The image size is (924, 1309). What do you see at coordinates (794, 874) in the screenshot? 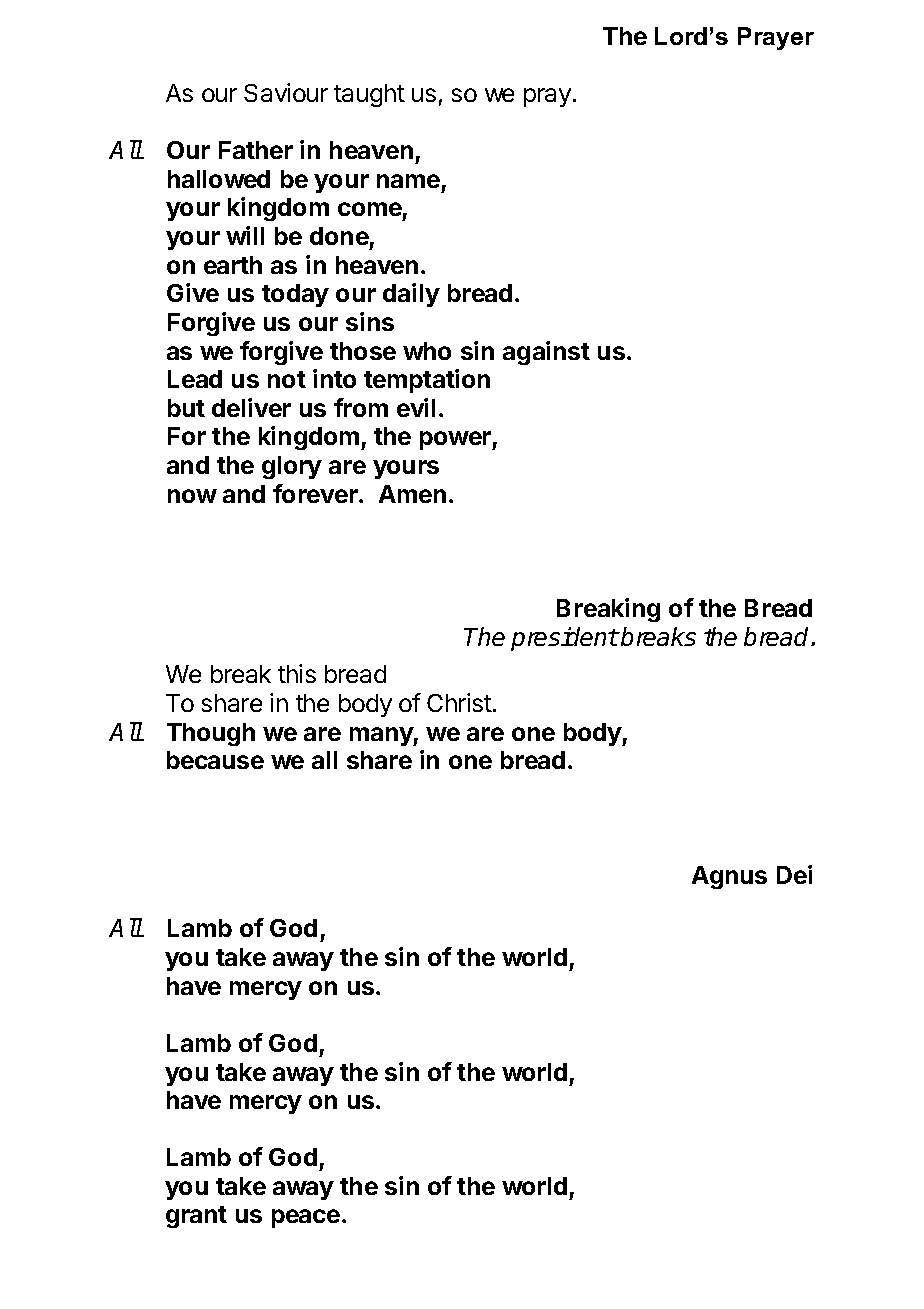
I see `Dei` at bounding box center [794, 874].
